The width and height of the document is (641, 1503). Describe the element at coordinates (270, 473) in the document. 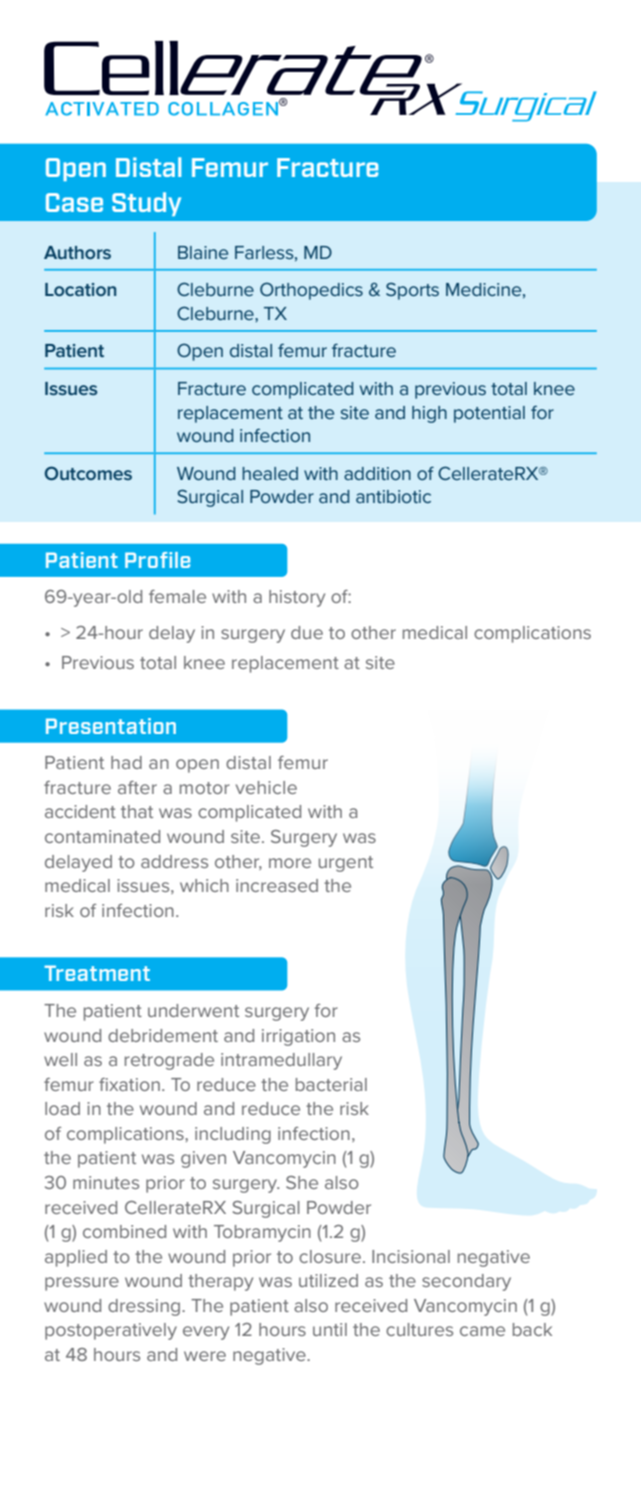

I see `healed` at that location.
